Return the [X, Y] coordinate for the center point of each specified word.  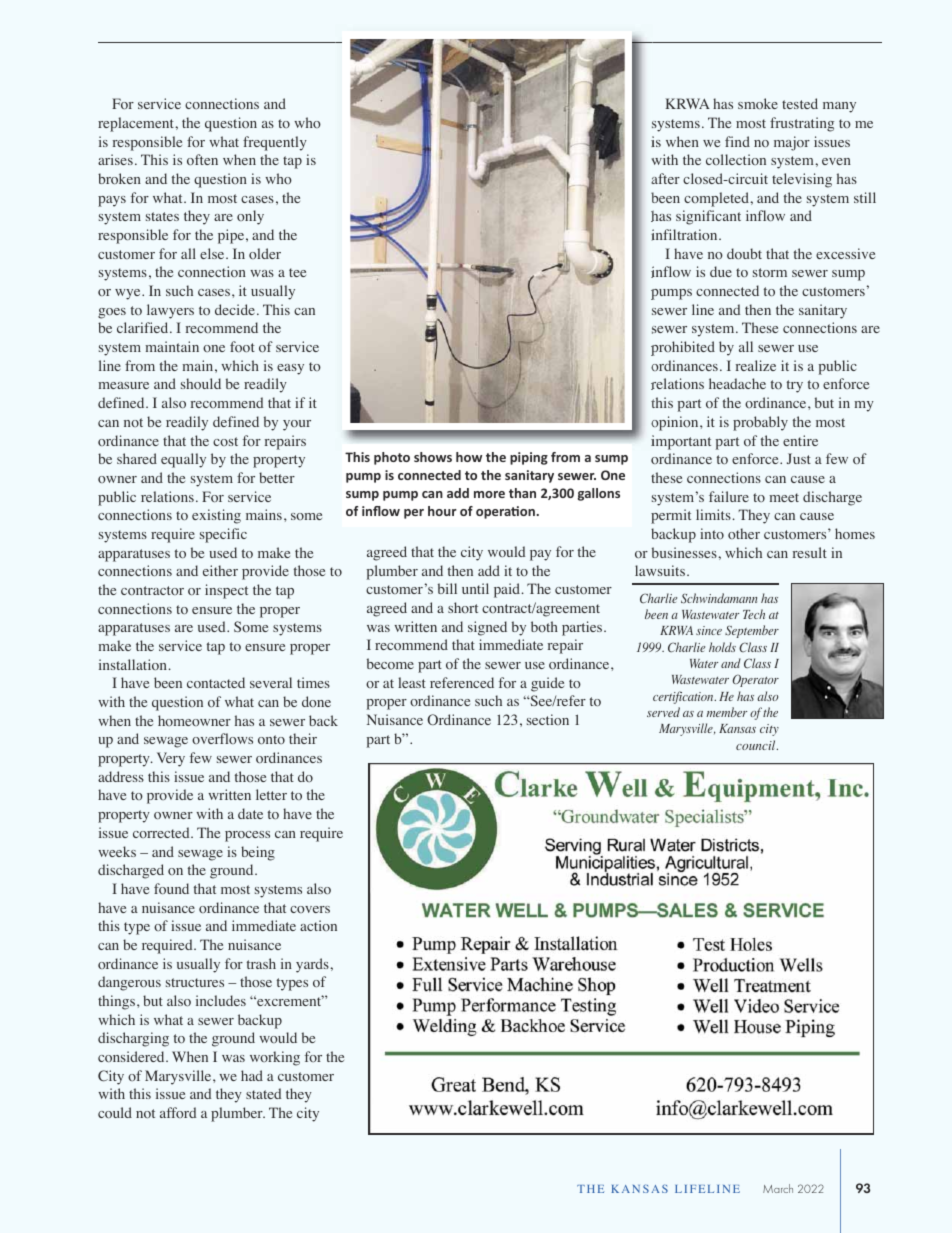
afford [178, 1112]
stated [263, 1093]
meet [784, 497]
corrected [162, 832]
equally [183, 460]
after [665, 178]
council [757, 745]
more [489, 494]
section [548, 719]
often [202, 159]
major [792, 143]
